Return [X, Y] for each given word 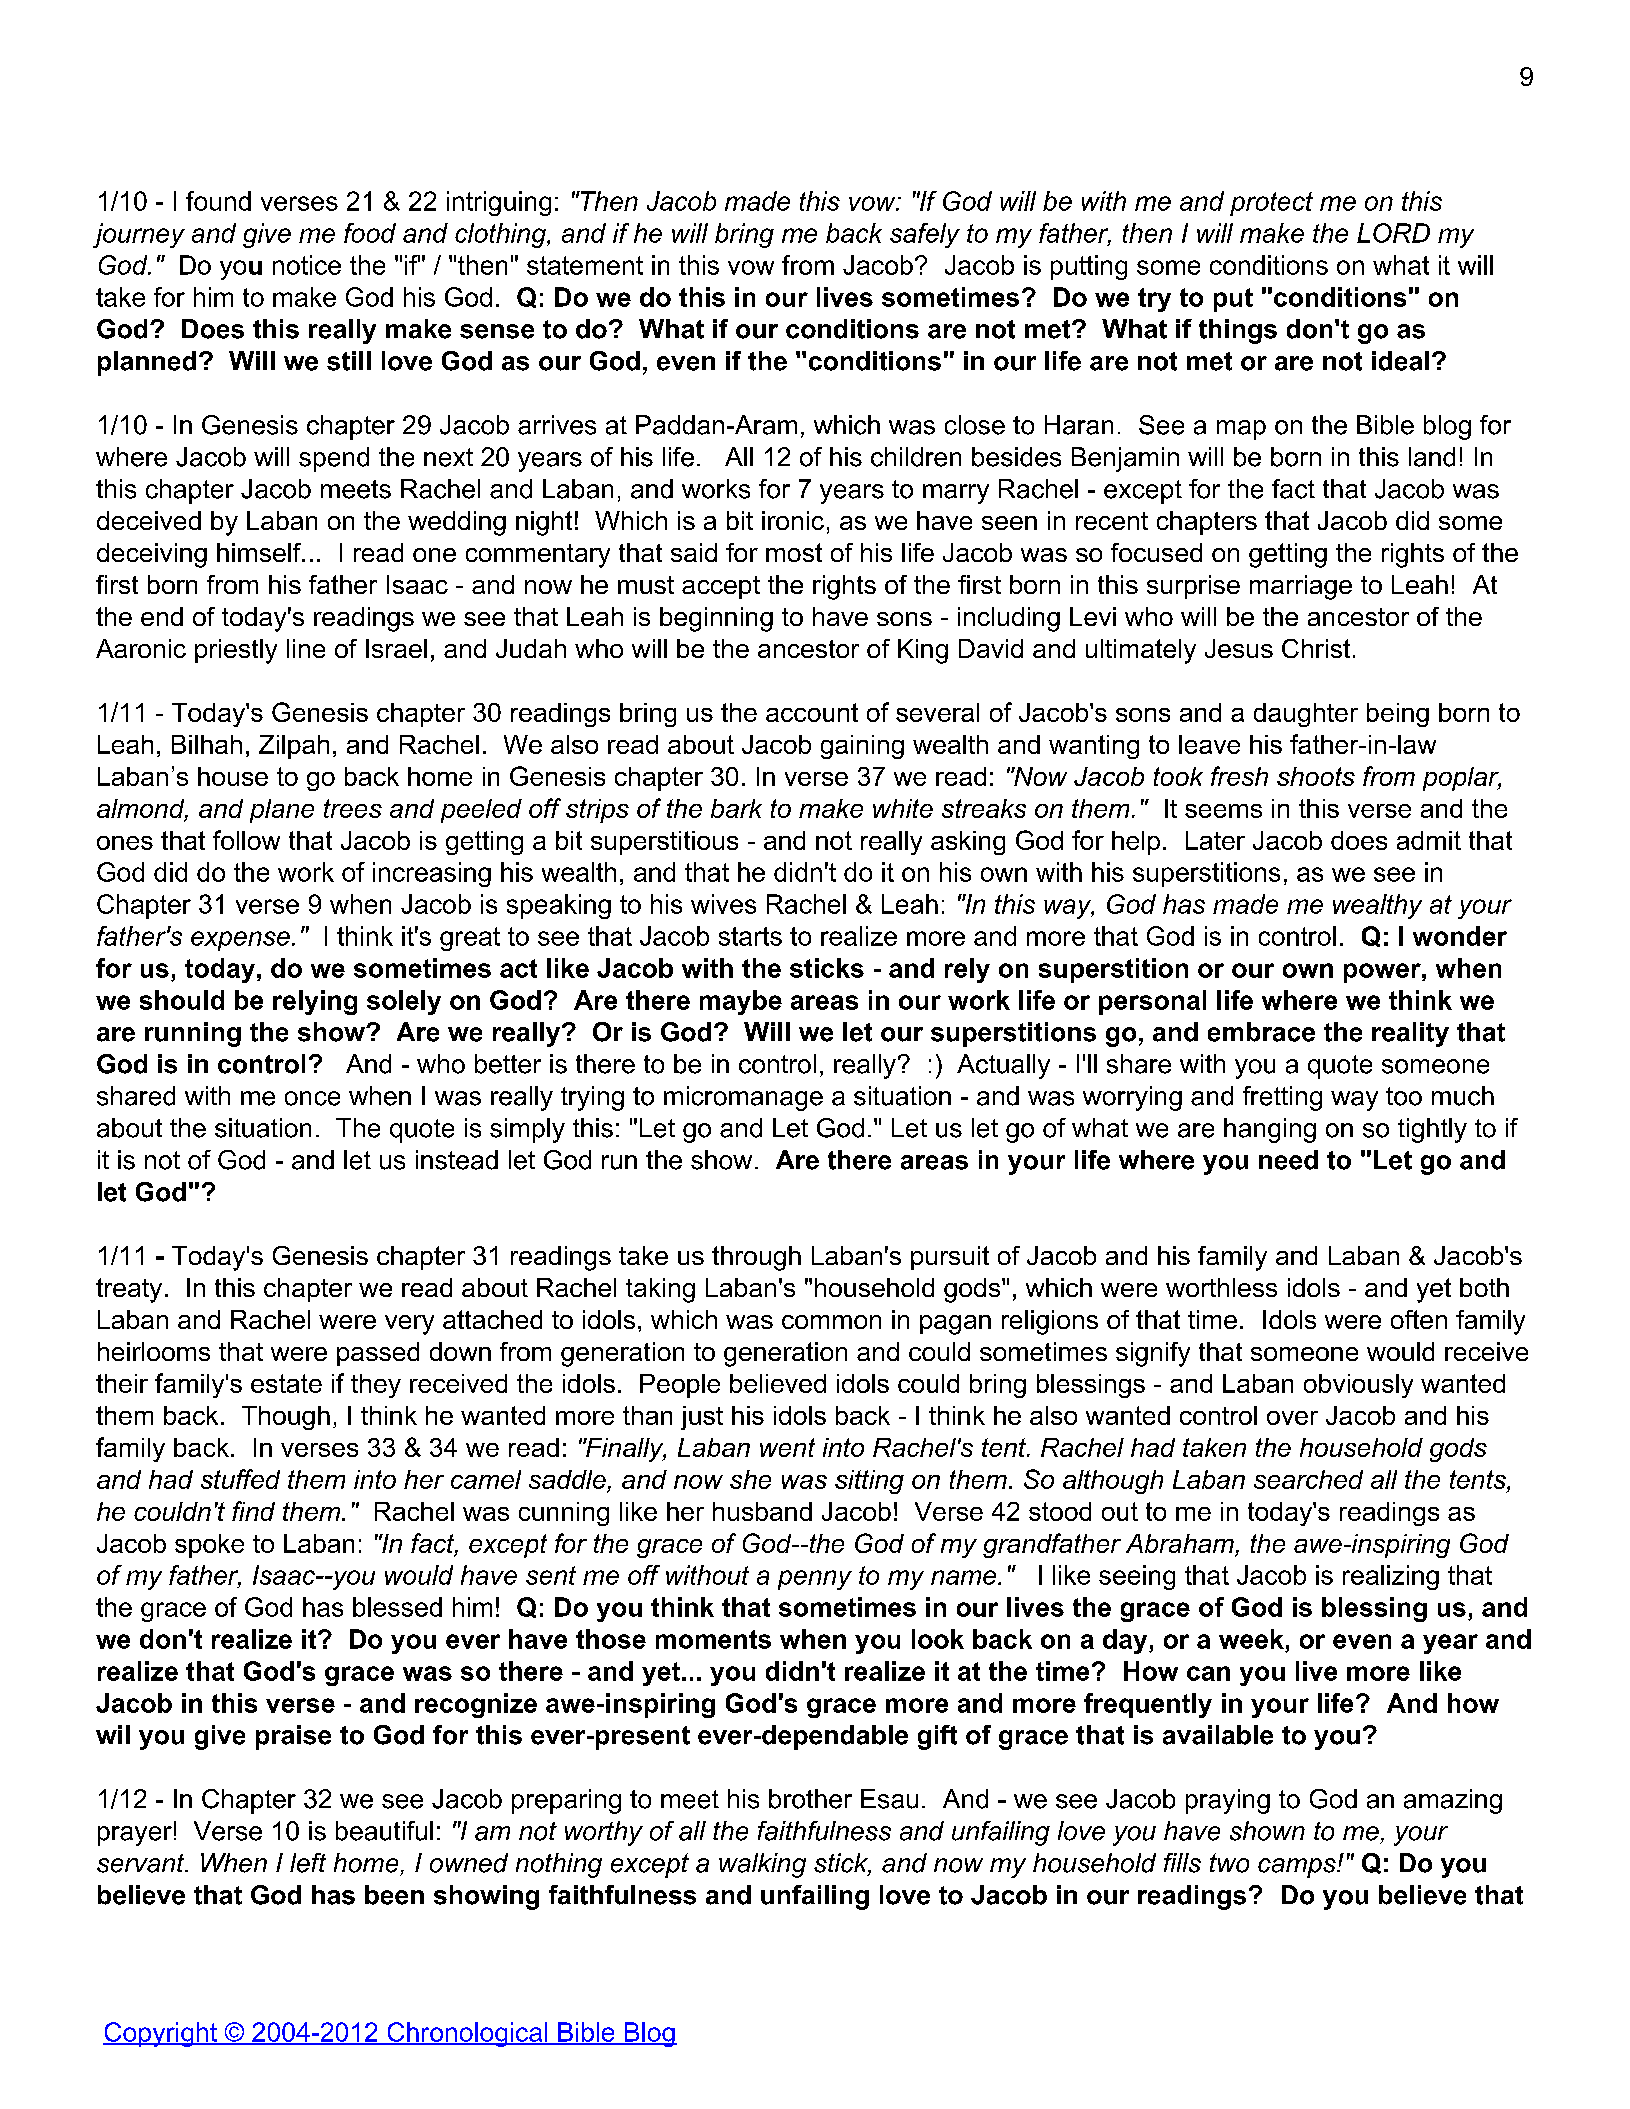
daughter [1306, 715]
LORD [1393, 233]
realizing [1391, 1577]
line [306, 648]
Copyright [161, 2034]
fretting [1282, 1098]
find [253, 1511]
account [812, 712]
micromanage [743, 1098]
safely [925, 235]
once [312, 1098]
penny [815, 1580]
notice [307, 265]
